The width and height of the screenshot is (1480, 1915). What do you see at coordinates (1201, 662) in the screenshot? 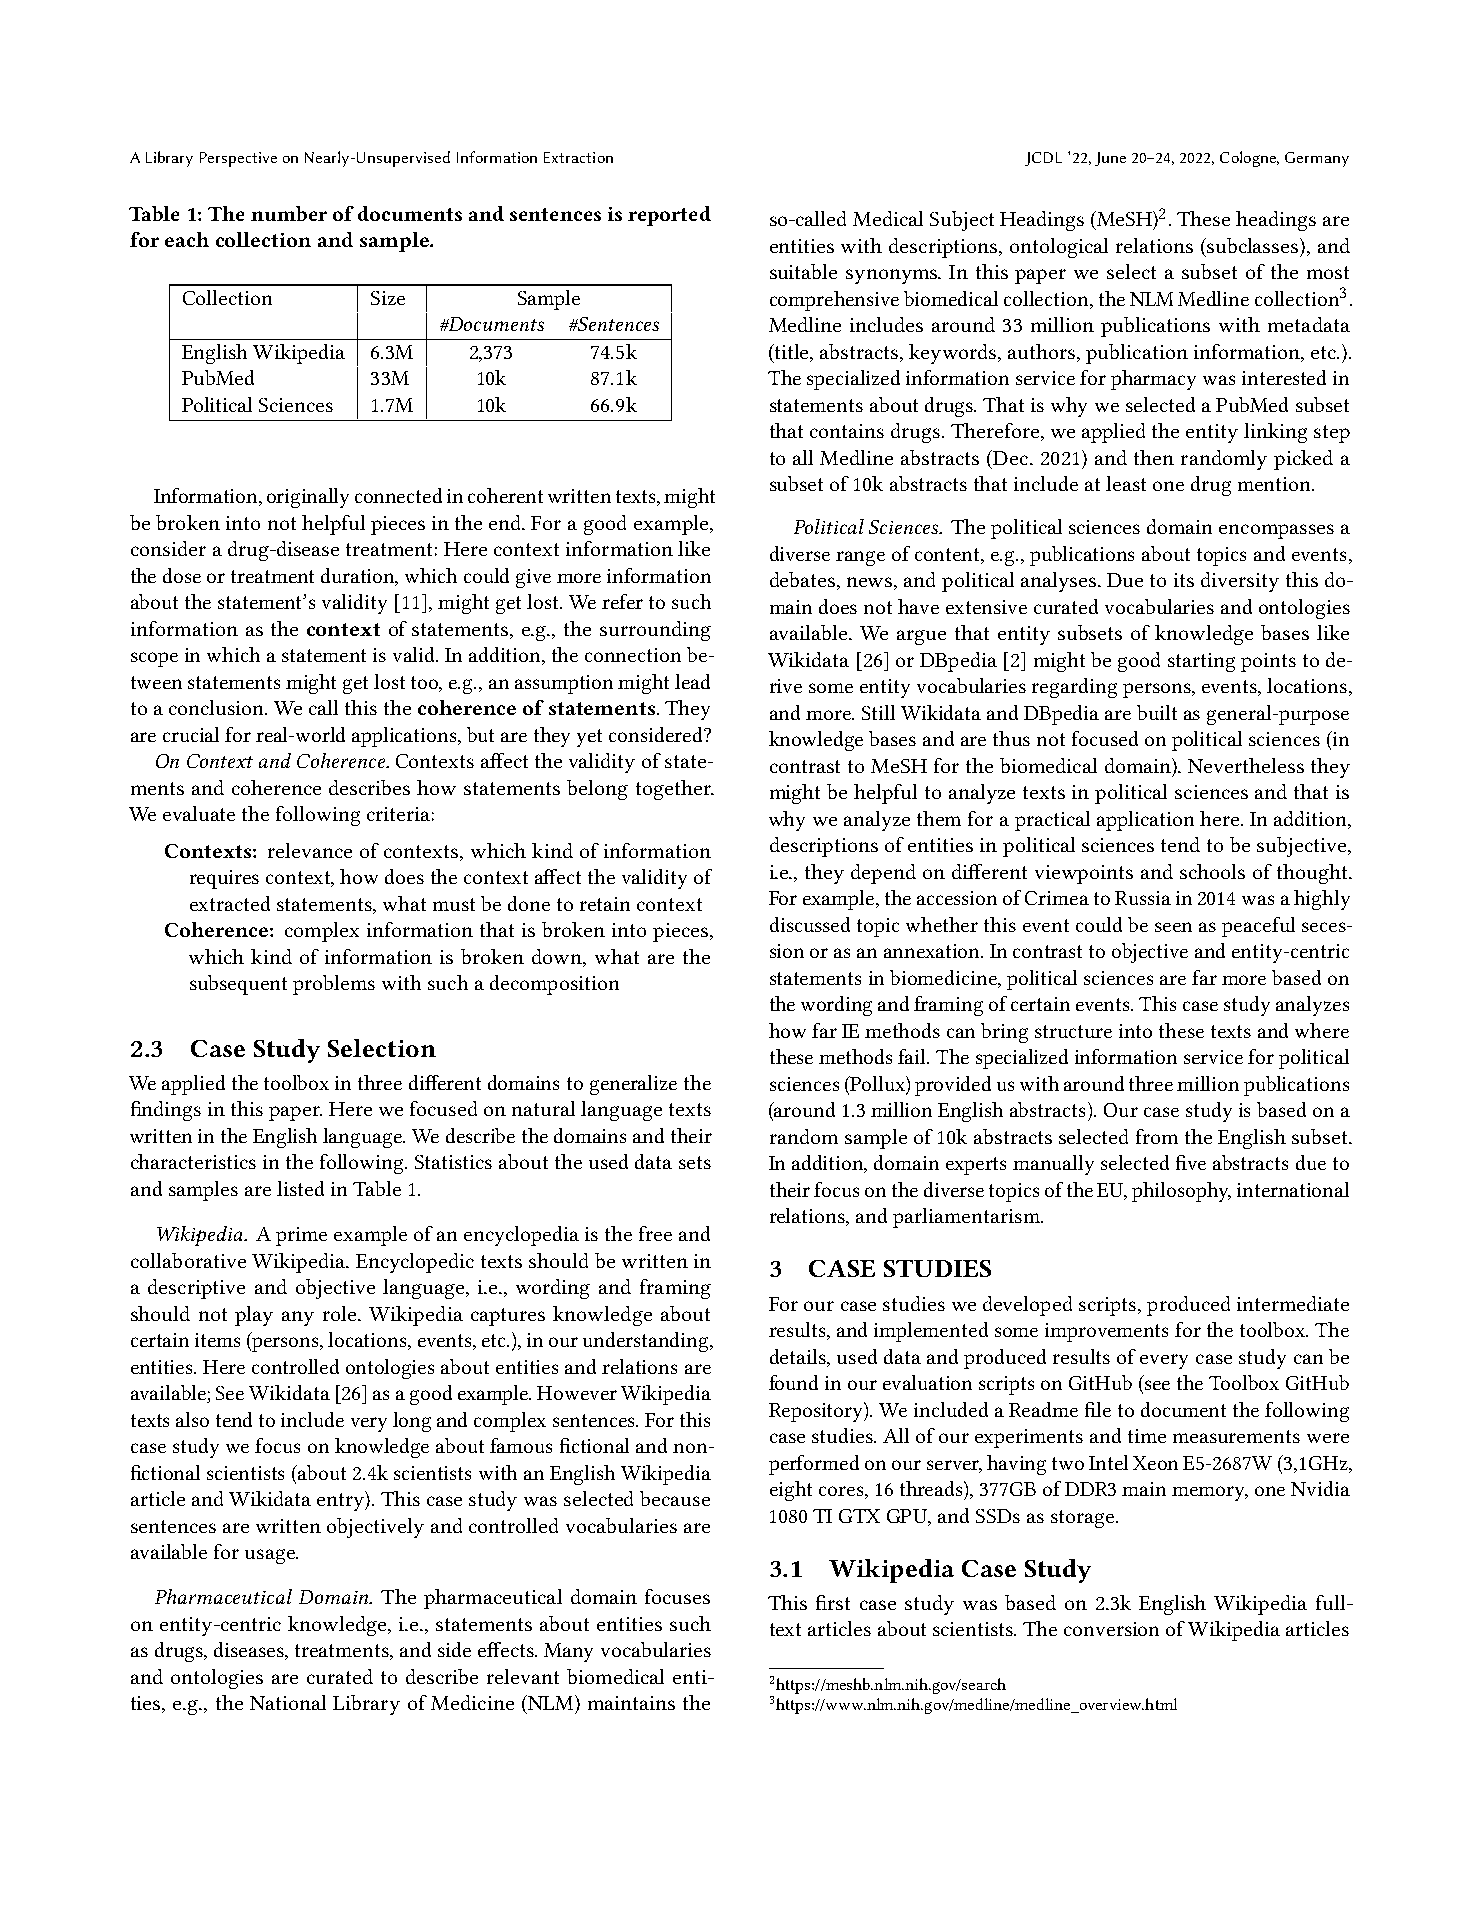
I see `starting` at bounding box center [1201, 662].
